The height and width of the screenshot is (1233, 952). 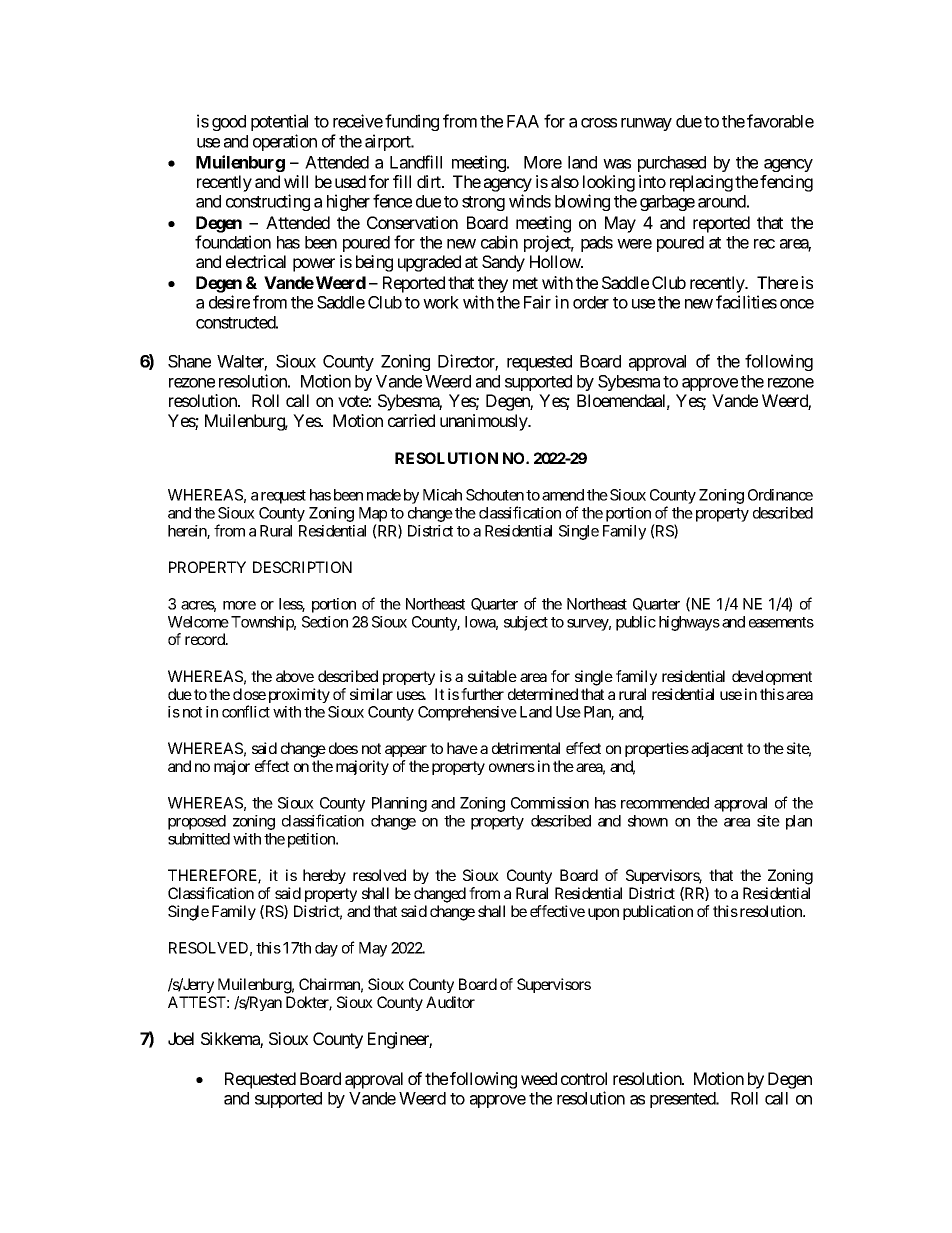 I want to click on adjacent, so click(x=717, y=749).
